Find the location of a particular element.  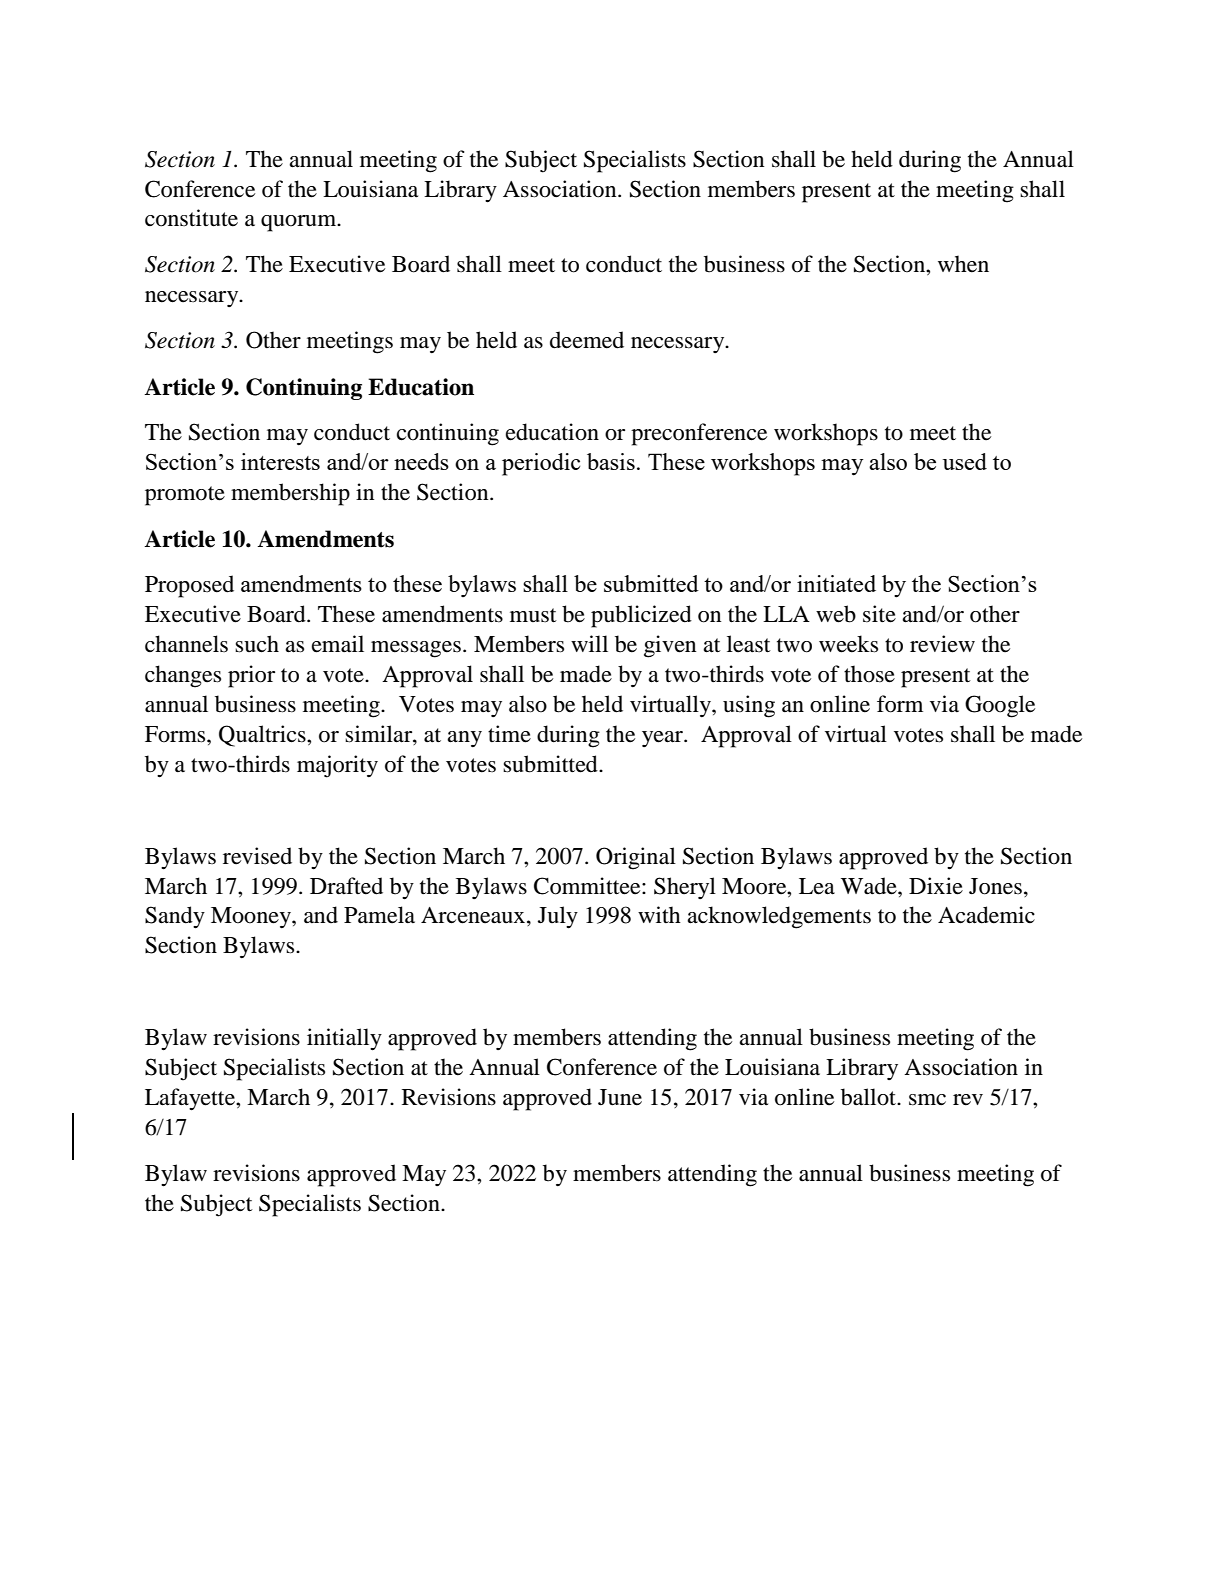

those is located at coordinates (869, 674).
